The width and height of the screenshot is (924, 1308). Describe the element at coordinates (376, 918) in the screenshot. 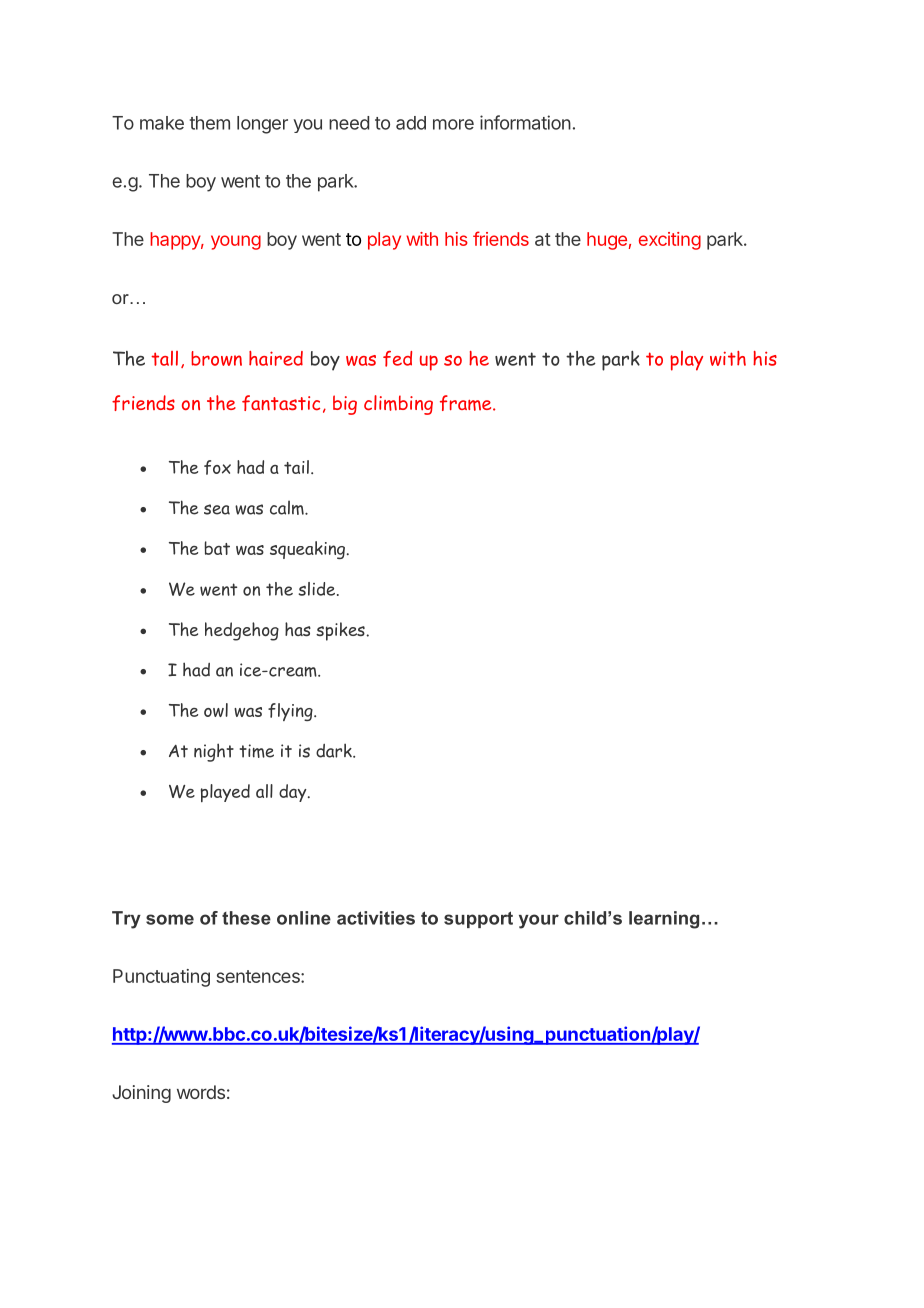

I see `activities` at that location.
